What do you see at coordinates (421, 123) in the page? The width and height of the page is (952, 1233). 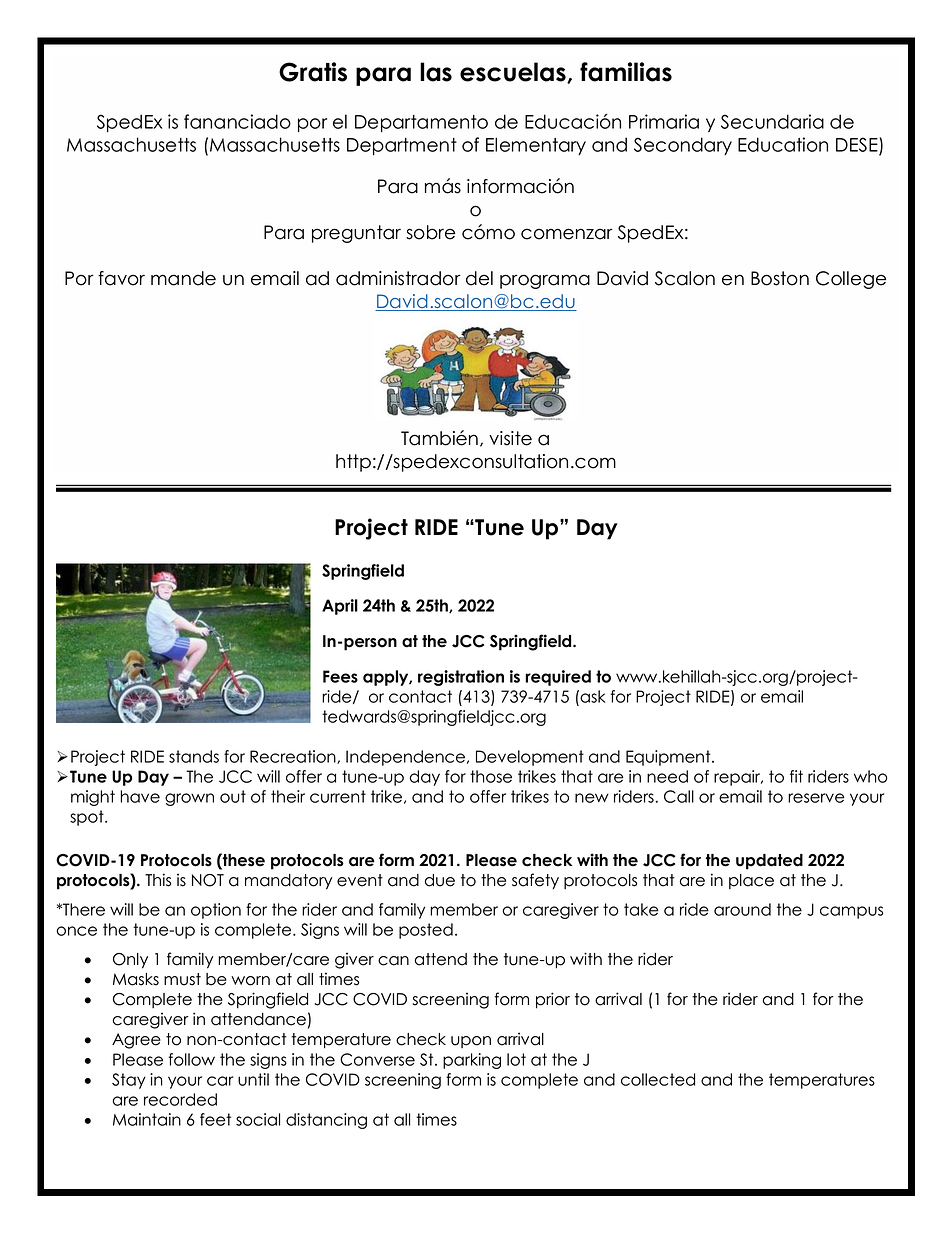 I see `Departamento` at bounding box center [421, 123].
